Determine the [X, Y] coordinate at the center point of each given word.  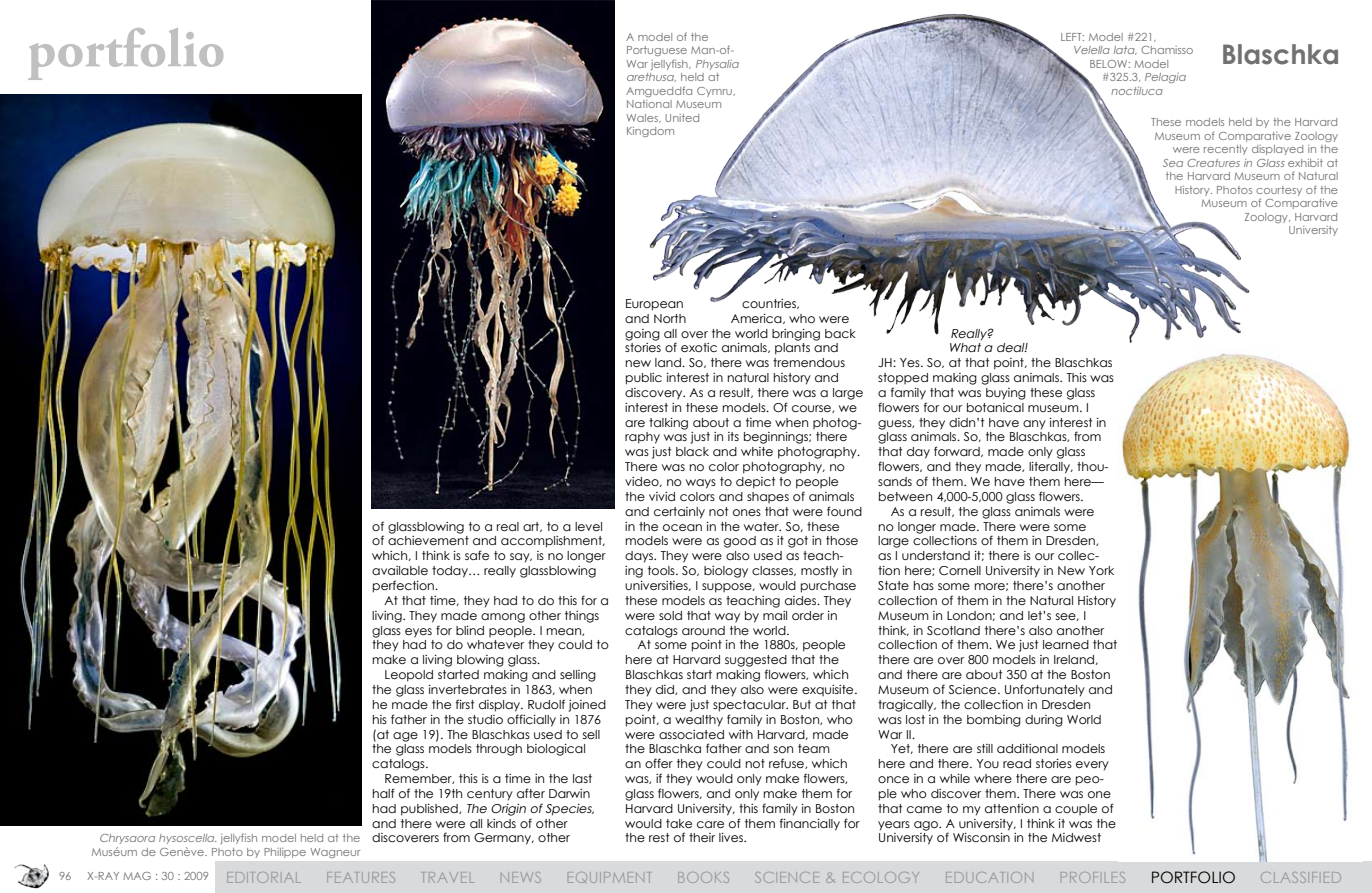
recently [1226, 150]
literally [1050, 468]
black [692, 451]
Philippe [285, 853]
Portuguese [657, 51]
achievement [428, 540]
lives [732, 837]
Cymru [715, 92]
